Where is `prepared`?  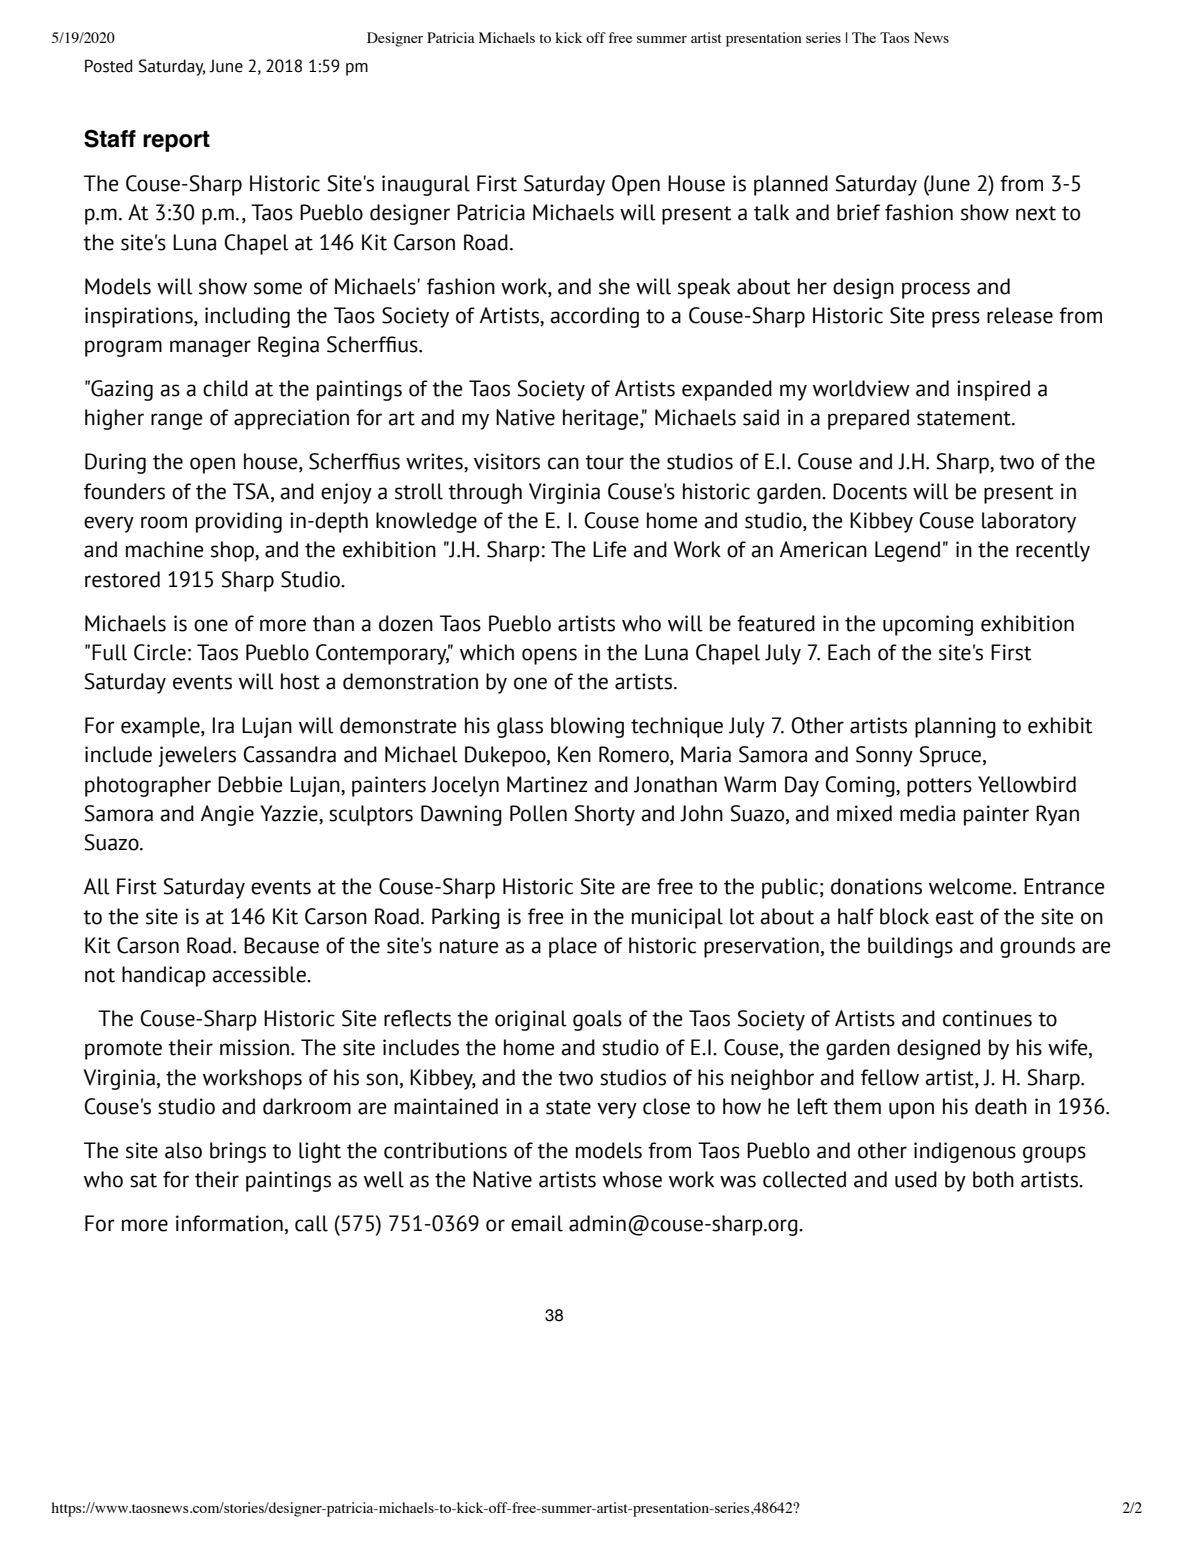 prepared is located at coordinates (868, 419).
